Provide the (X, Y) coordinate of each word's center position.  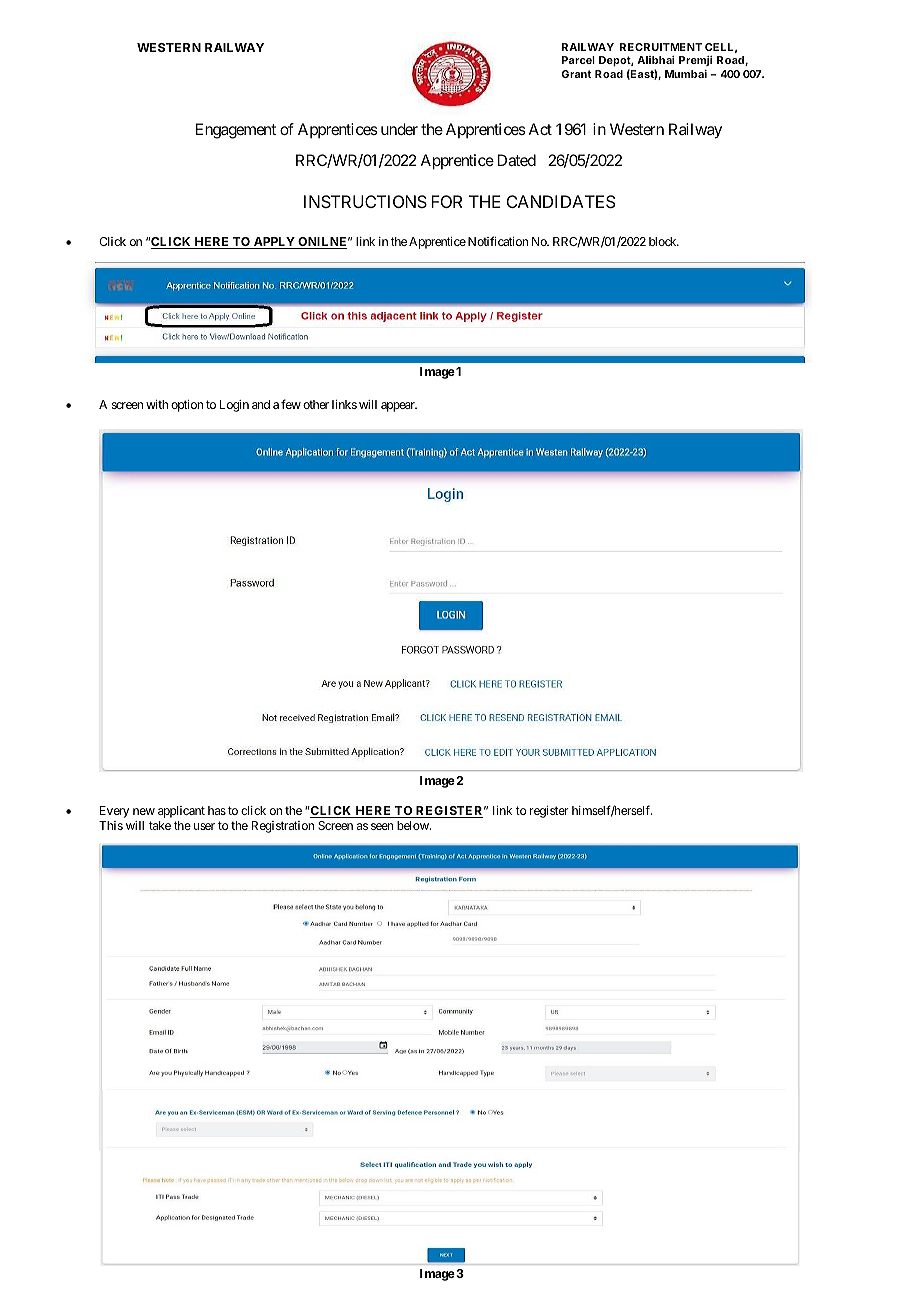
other (316, 404)
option (187, 406)
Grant (577, 74)
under (399, 129)
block (663, 241)
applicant (181, 812)
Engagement (236, 131)
